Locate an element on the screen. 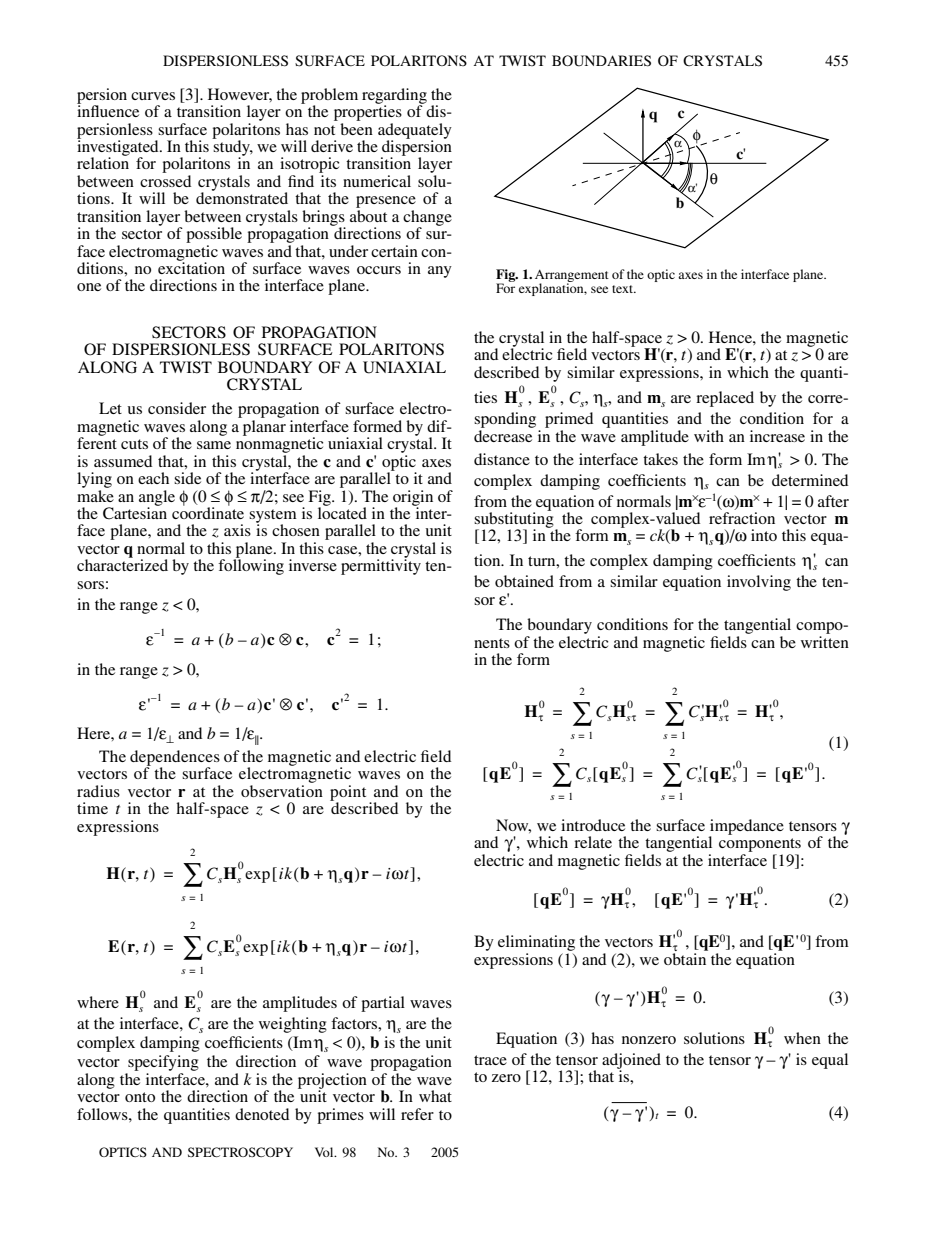 The height and width of the screenshot is (1233, 952). eliminating is located at coordinates (536, 944).
